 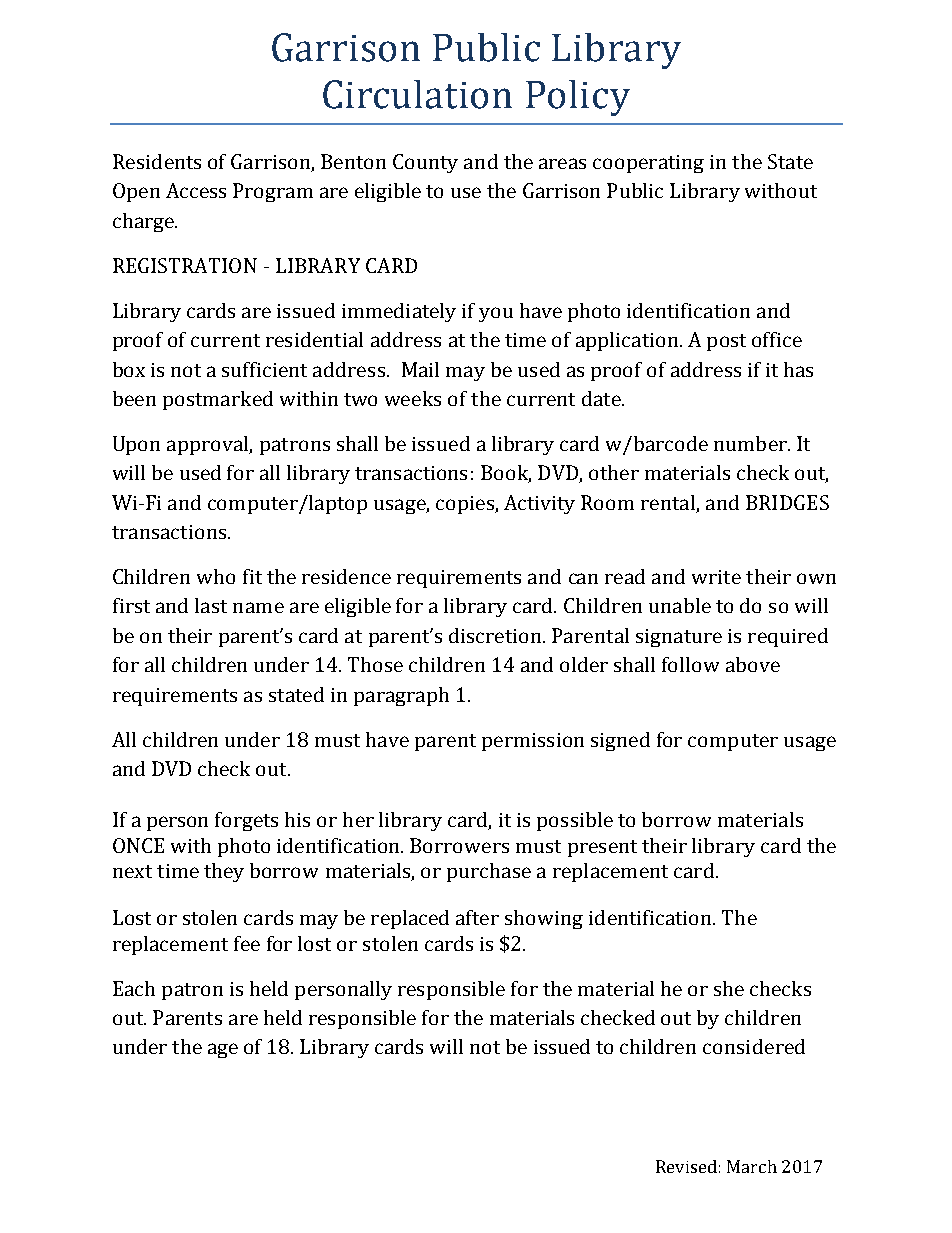 What do you see at coordinates (425, 163) in the screenshot?
I see `County` at bounding box center [425, 163].
